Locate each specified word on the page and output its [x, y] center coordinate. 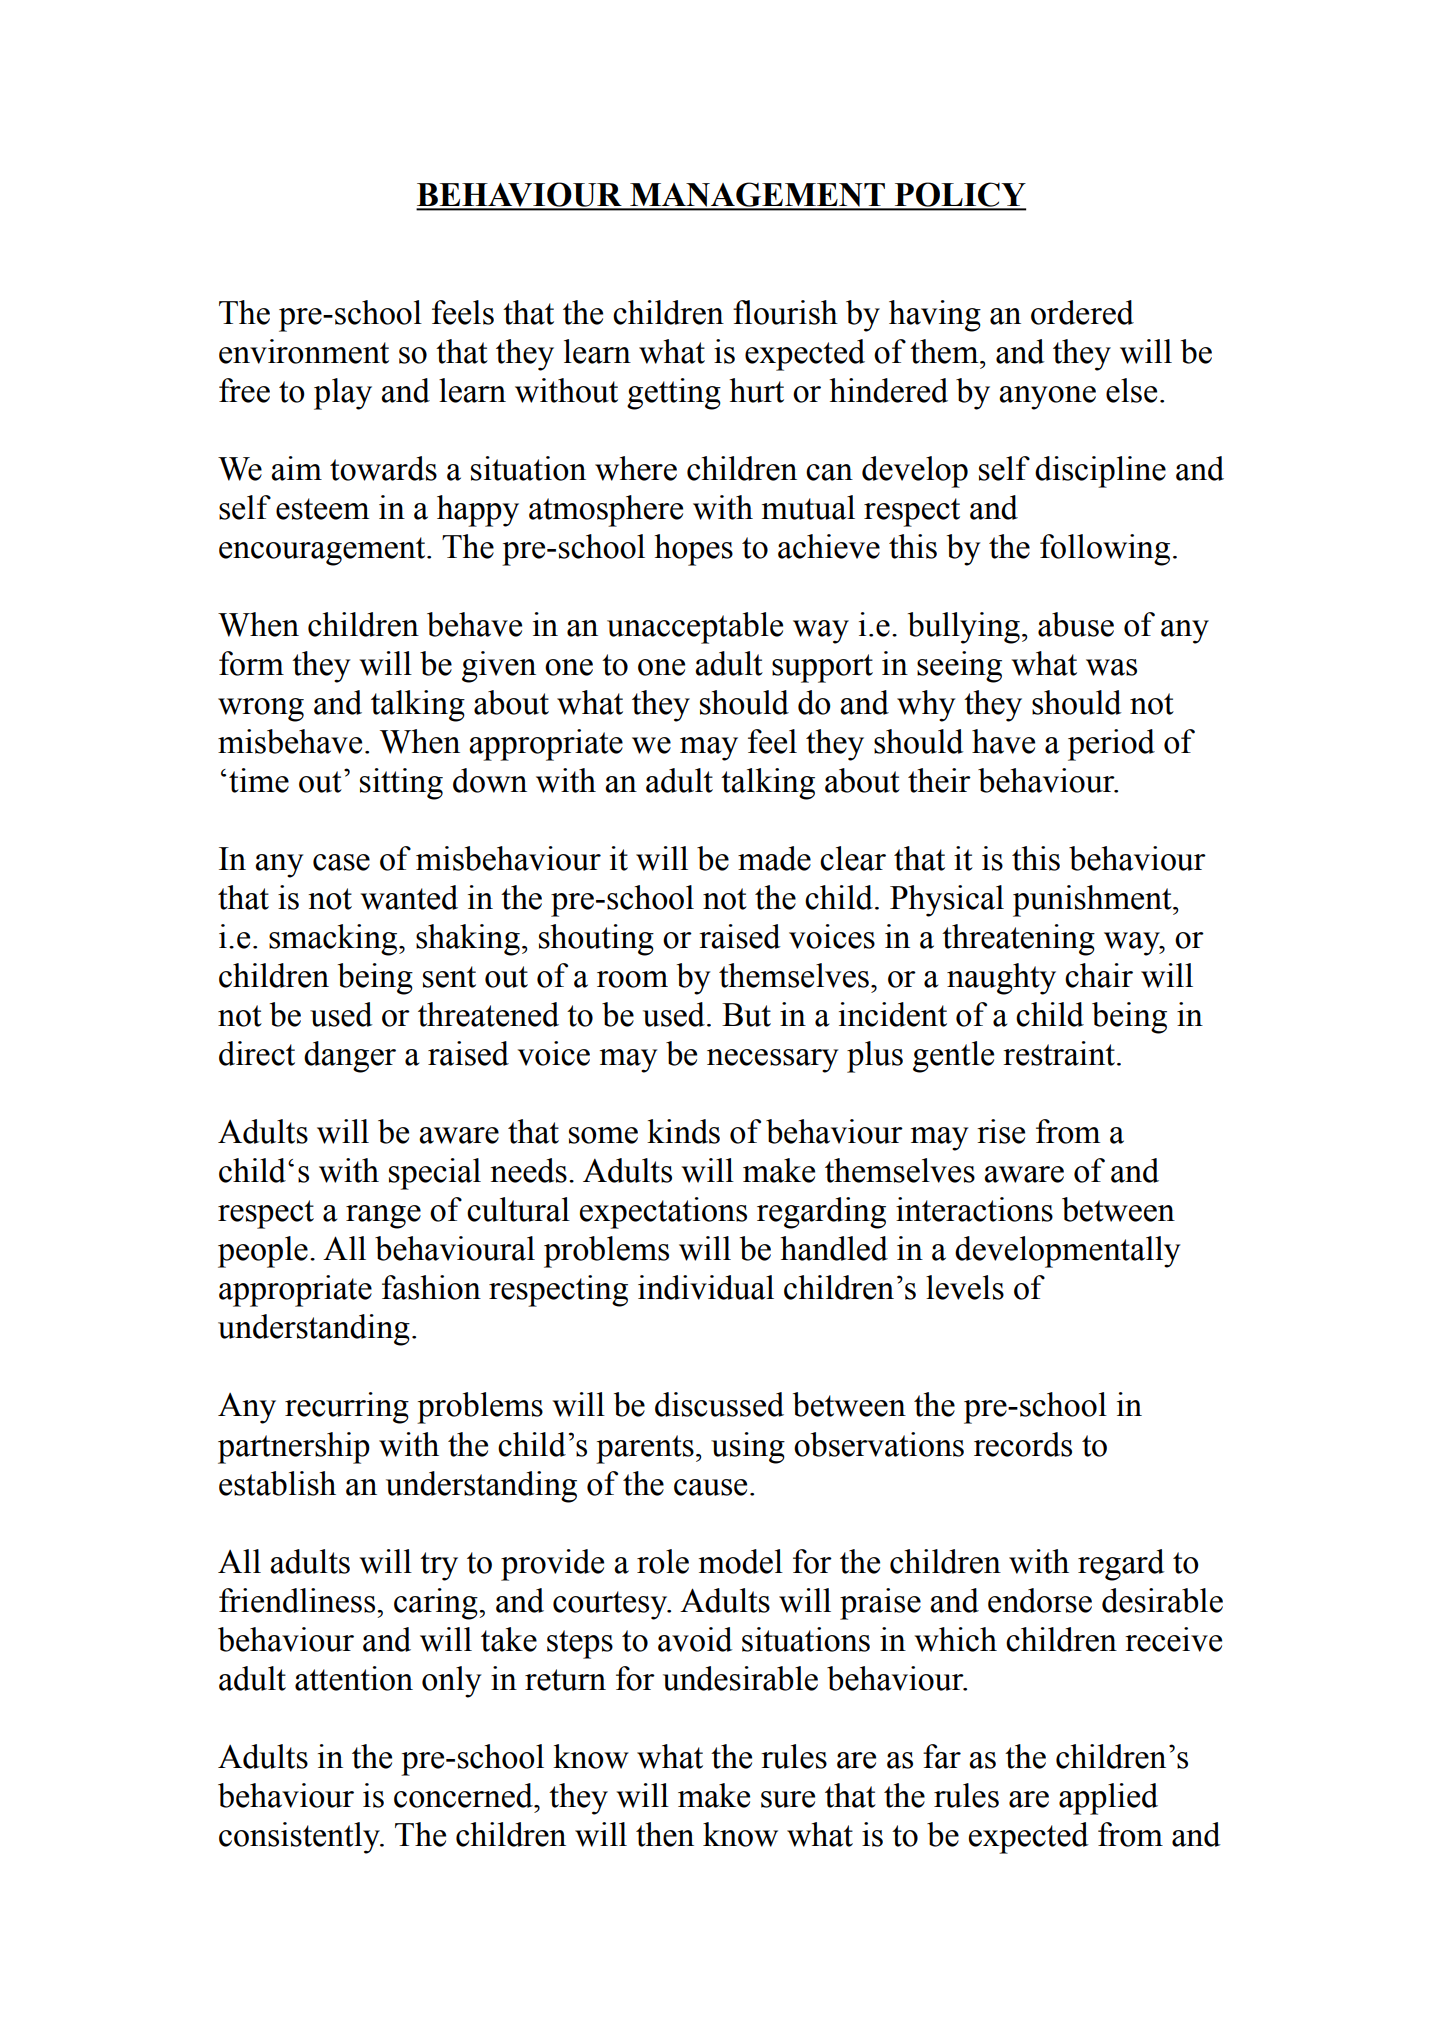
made [774, 858]
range [383, 1217]
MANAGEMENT [757, 196]
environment [304, 351]
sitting [401, 784]
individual [706, 1287]
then [665, 1834]
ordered [1082, 312]
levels [965, 1287]
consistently [300, 1838]
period [1111, 745]
